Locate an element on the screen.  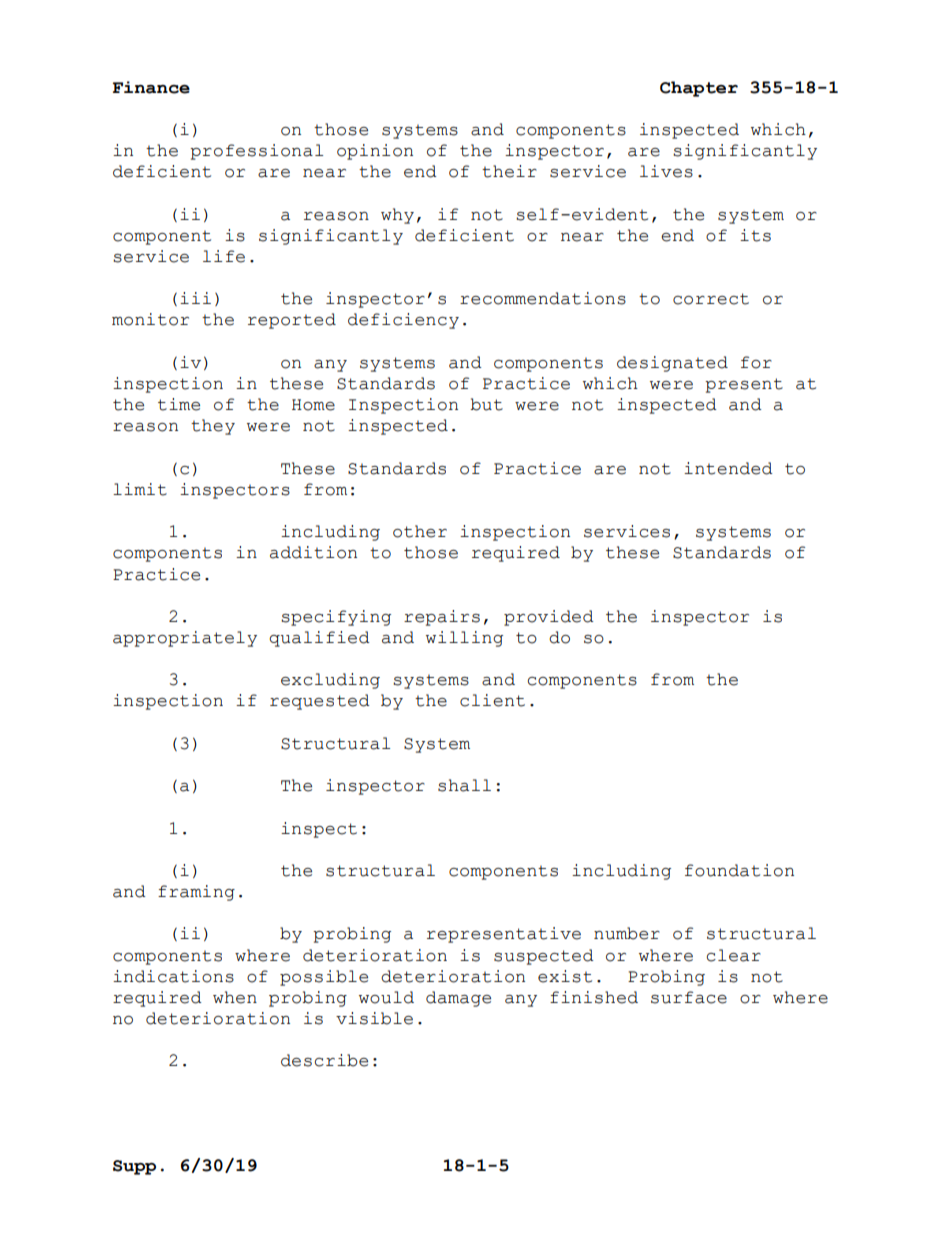
opinion is located at coordinates (375, 152).
